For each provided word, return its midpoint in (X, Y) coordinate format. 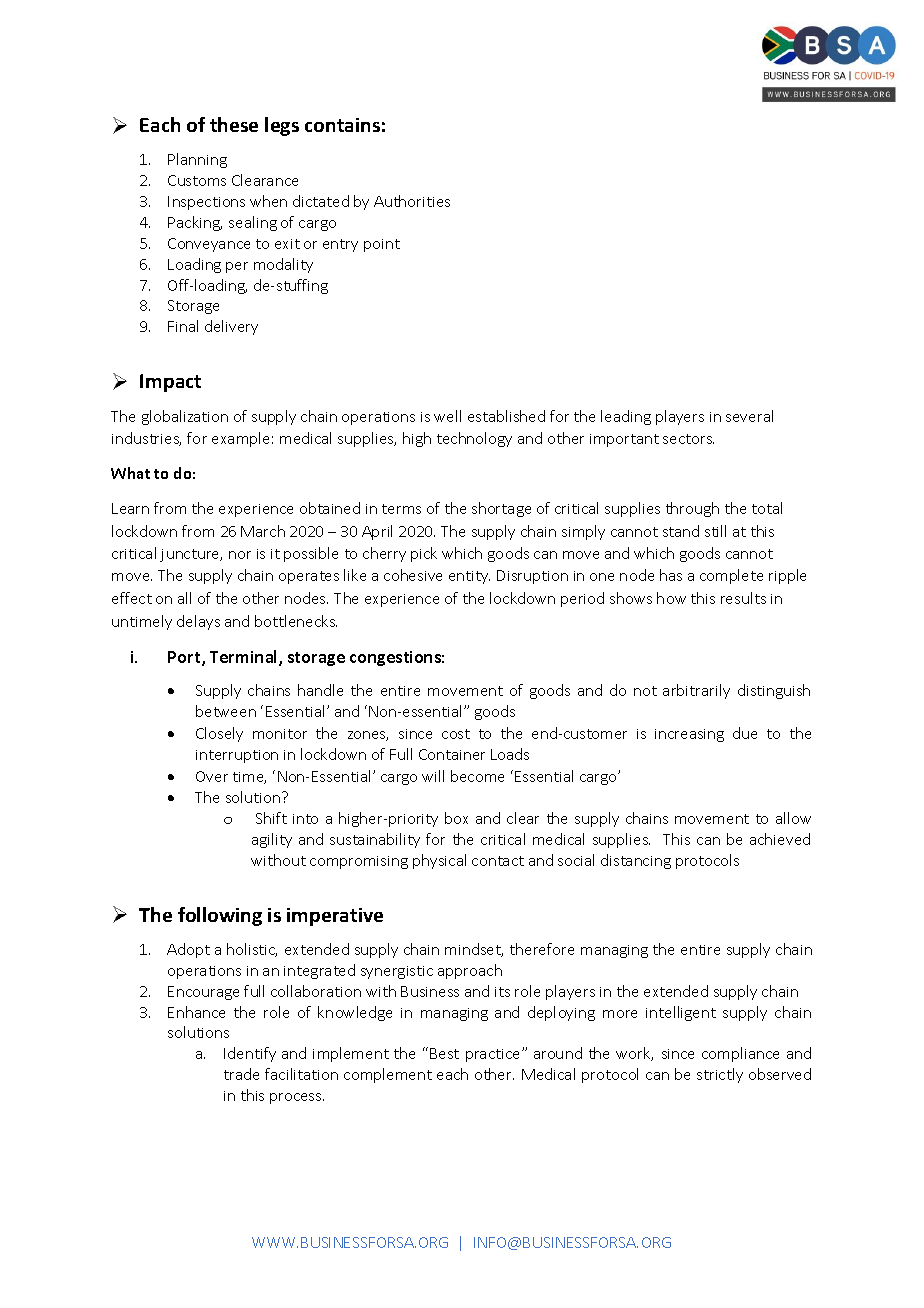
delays (198, 622)
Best (444, 1053)
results (743, 598)
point (382, 245)
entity (469, 577)
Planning (197, 160)
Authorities (412, 201)
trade (241, 1074)
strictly (720, 1075)
